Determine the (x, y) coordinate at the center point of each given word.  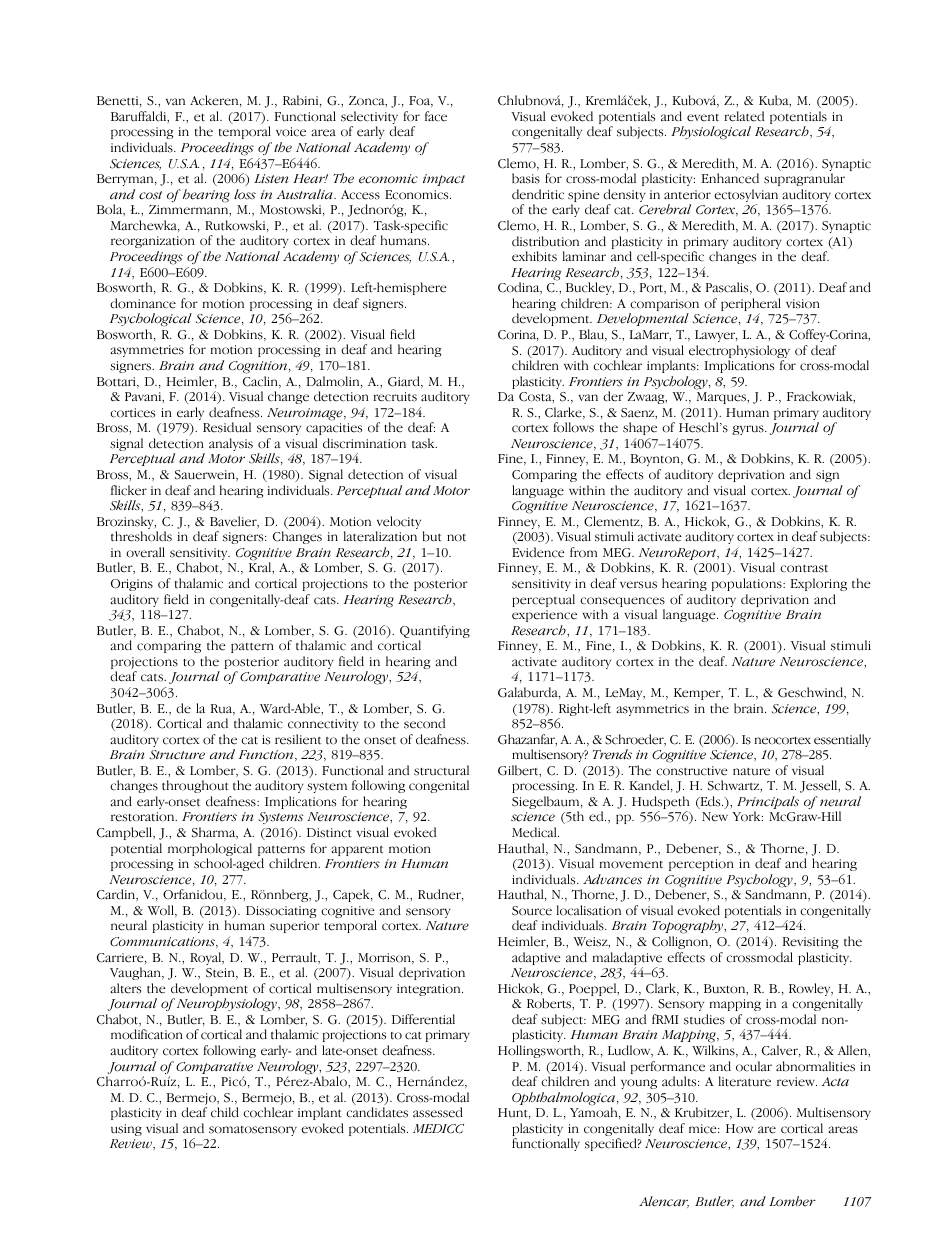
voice (291, 132)
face (436, 116)
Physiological (711, 133)
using (126, 1130)
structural (441, 770)
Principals (768, 804)
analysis (231, 444)
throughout (195, 786)
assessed (438, 1112)
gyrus (749, 430)
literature (744, 1081)
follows (573, 427)
